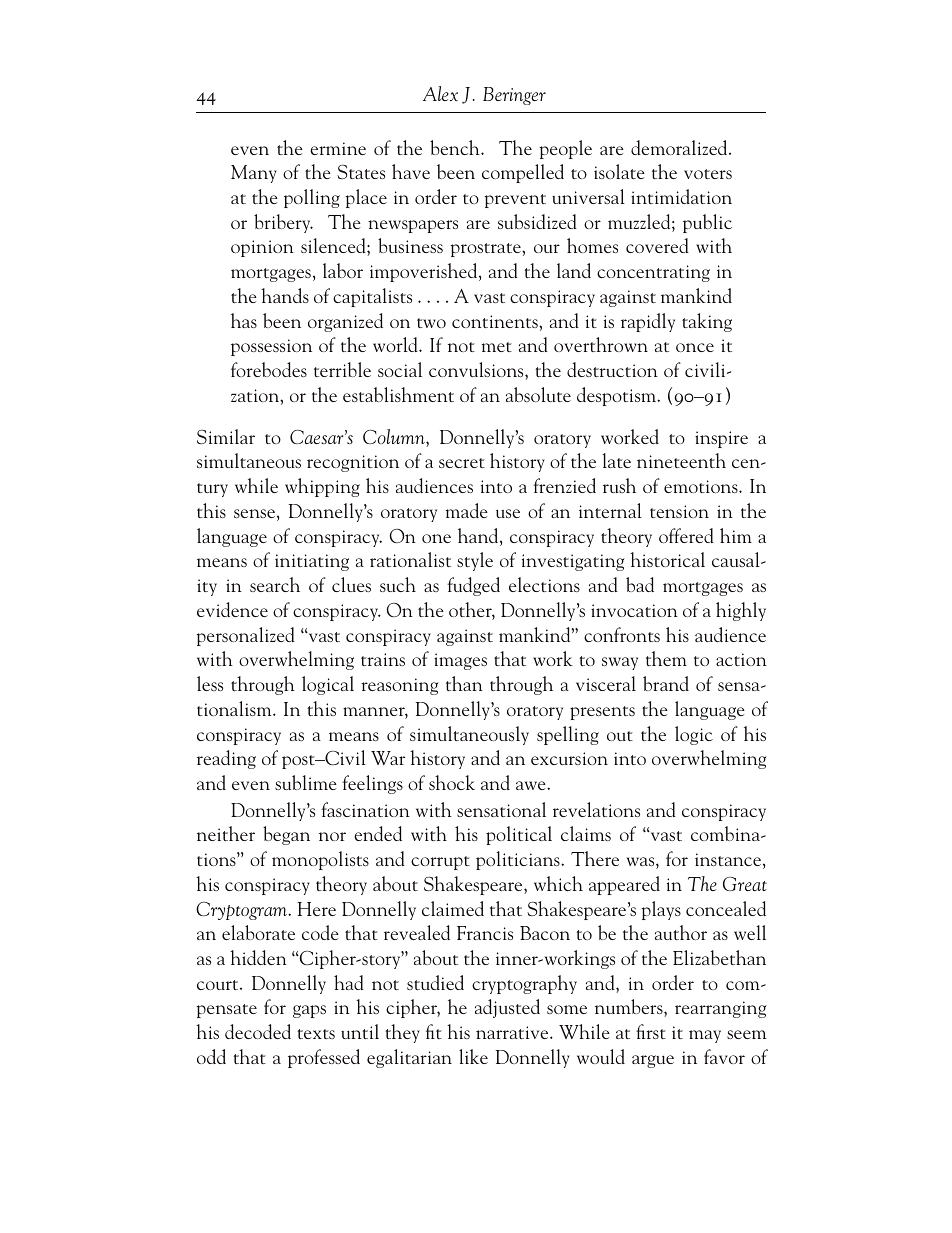  What do you see at coordinates (271, 347) in the image?
I see `possession` at bounding box center [271, 347].
